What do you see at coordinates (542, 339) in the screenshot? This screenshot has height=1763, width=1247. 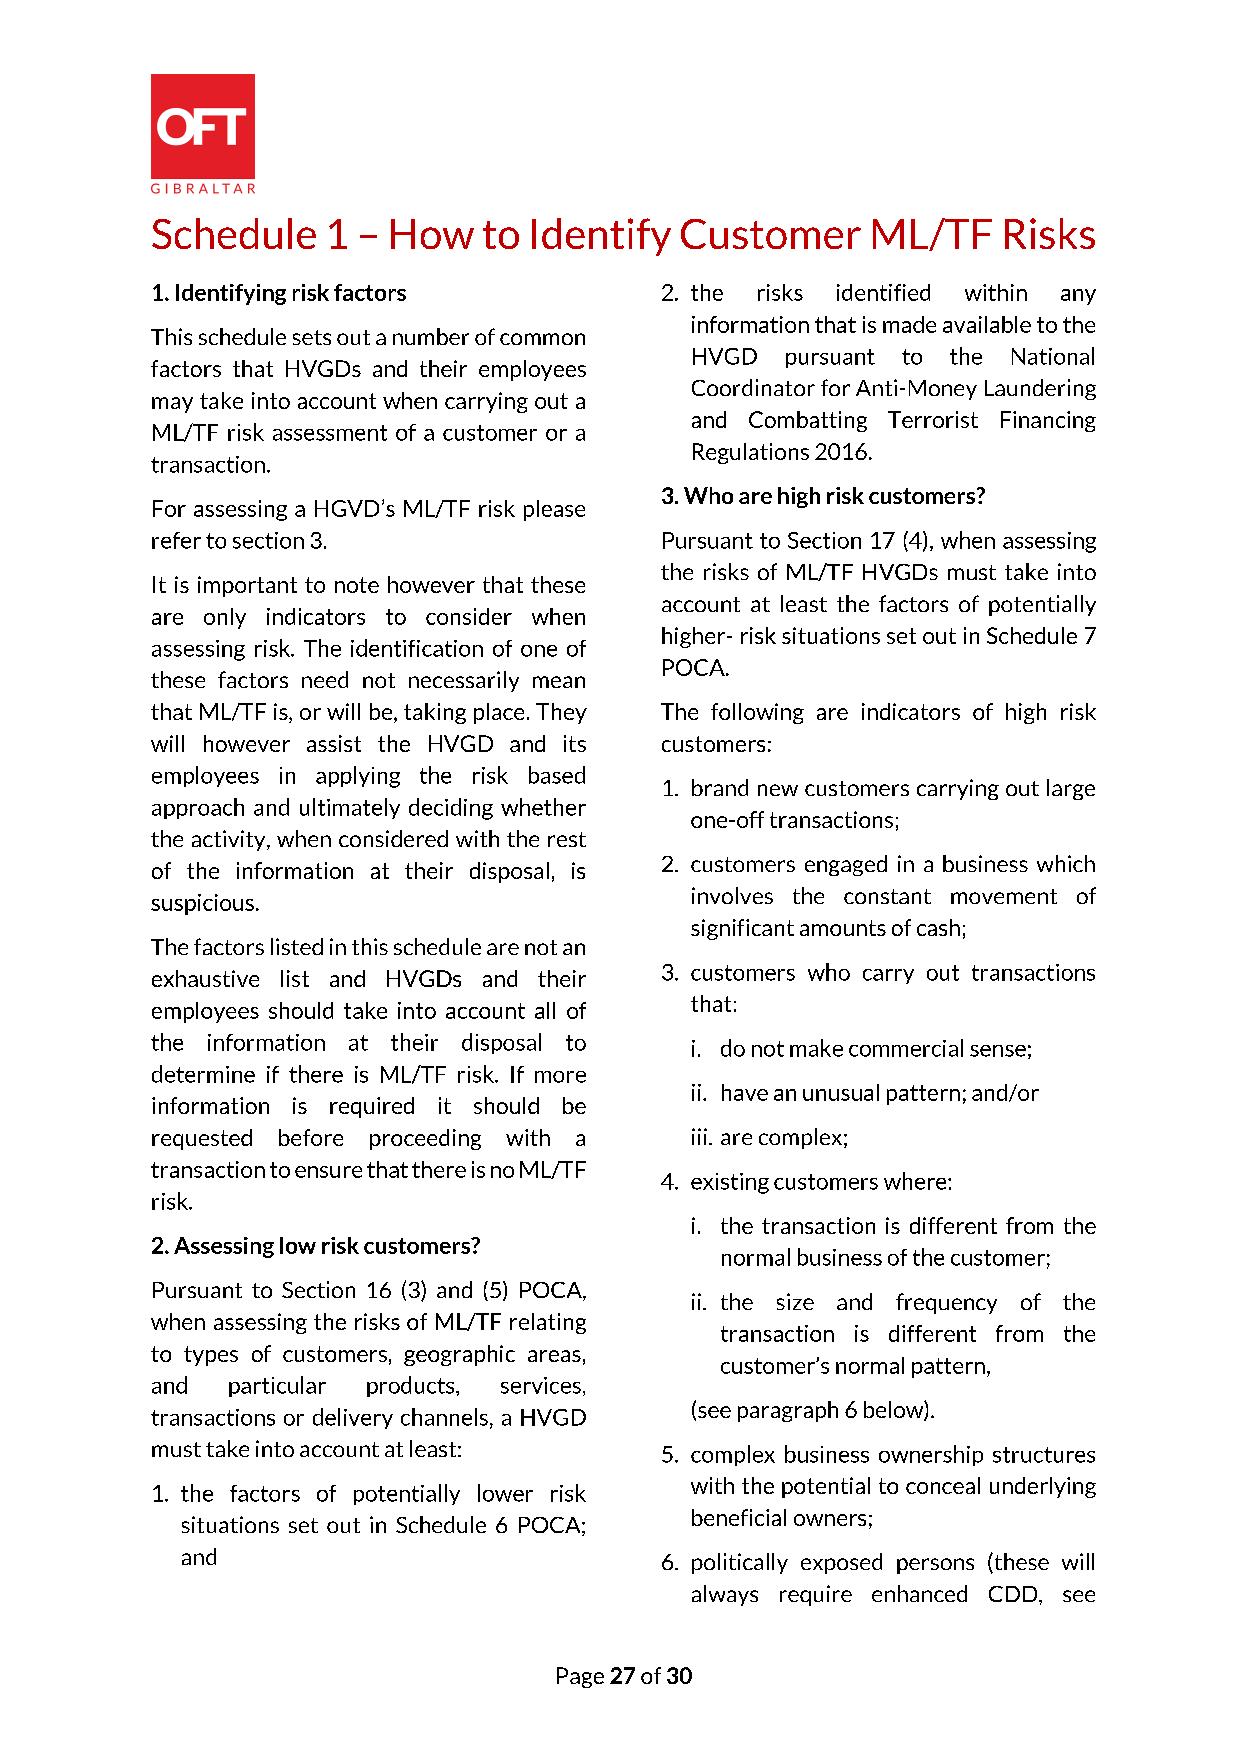 I see `common` at bounding box center [542, 339].
